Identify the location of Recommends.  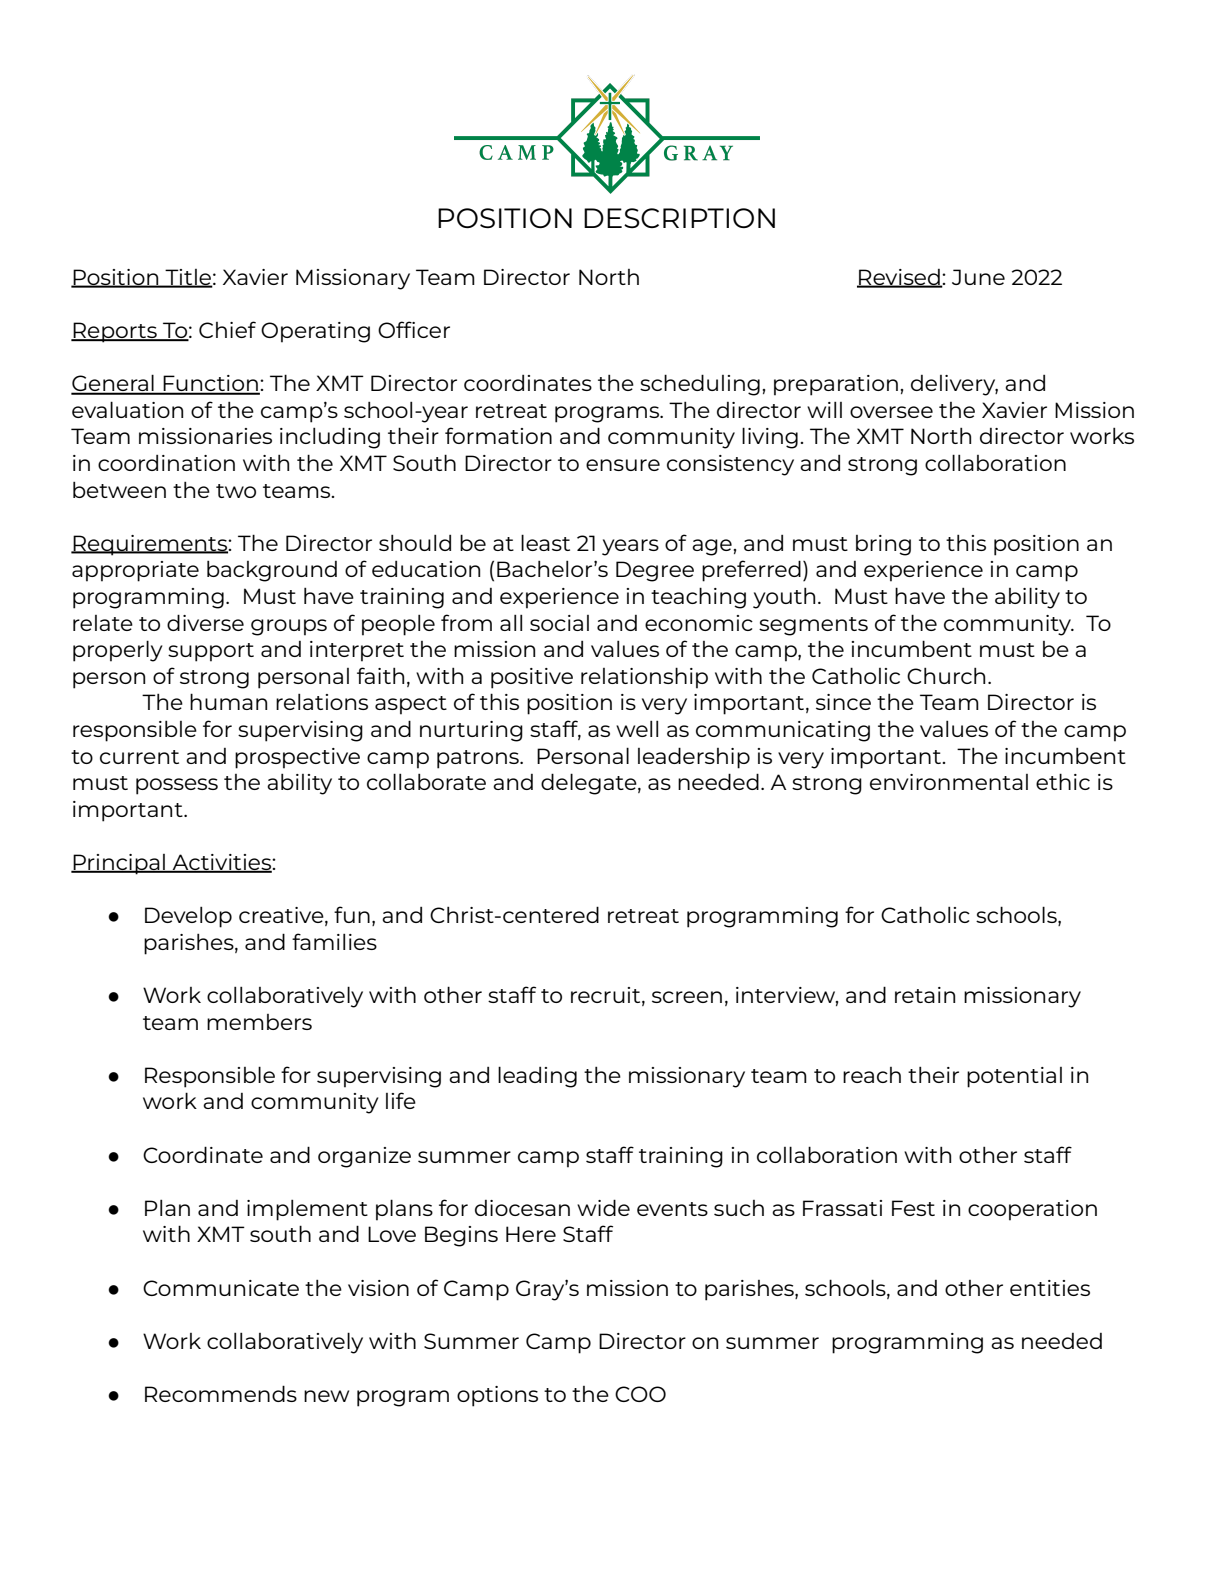
(221, 1393).
